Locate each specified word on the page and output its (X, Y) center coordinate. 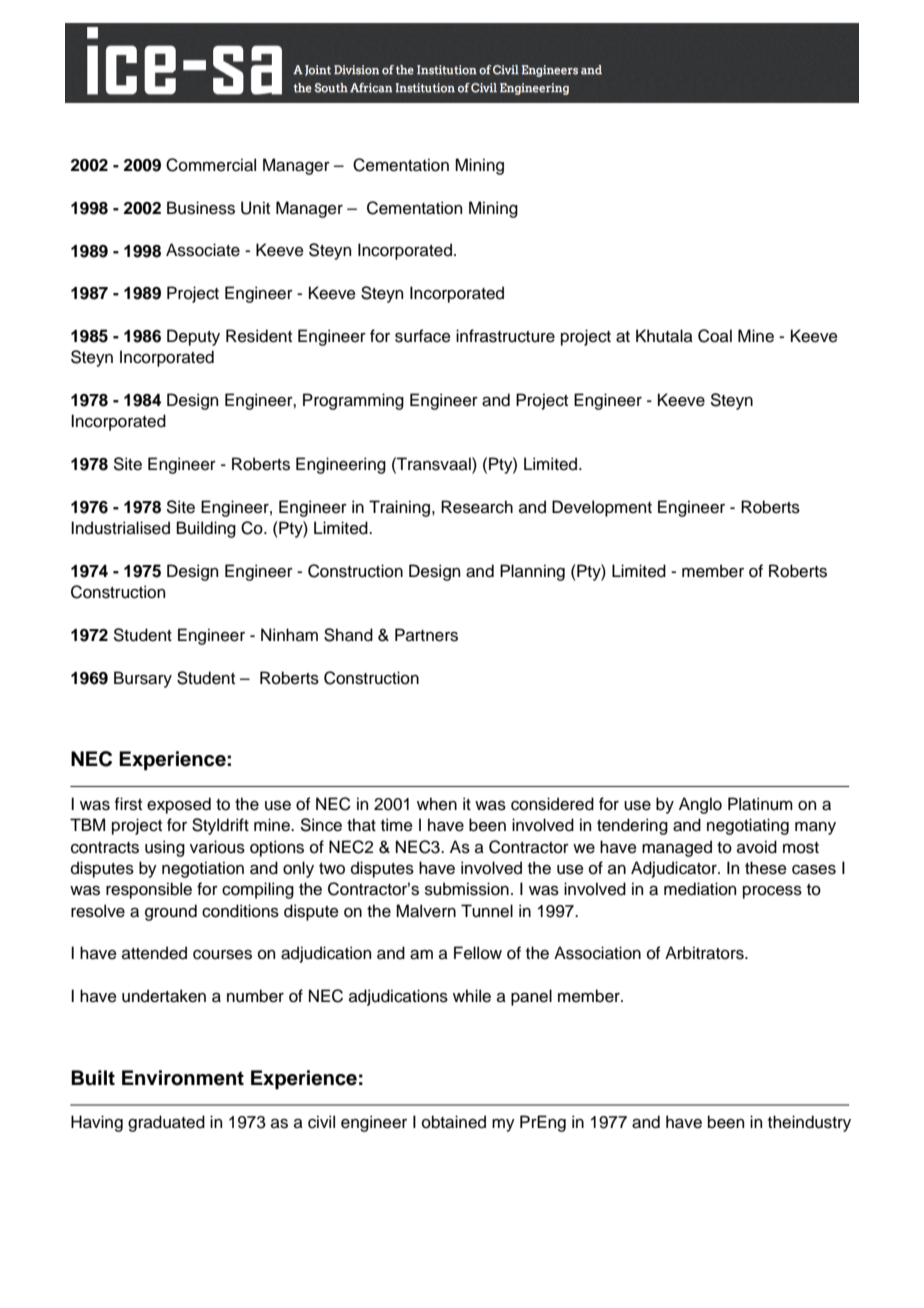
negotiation (203, 869)
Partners (426, 635)
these (766, 868)
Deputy (193, 337)
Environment (183, 1078)
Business (201, 208)
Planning (532, 572)
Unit (255, 208)
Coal (715, 336)
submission (467, 889)
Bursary (143, 679)
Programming (353, 401)
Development (602, 508)
